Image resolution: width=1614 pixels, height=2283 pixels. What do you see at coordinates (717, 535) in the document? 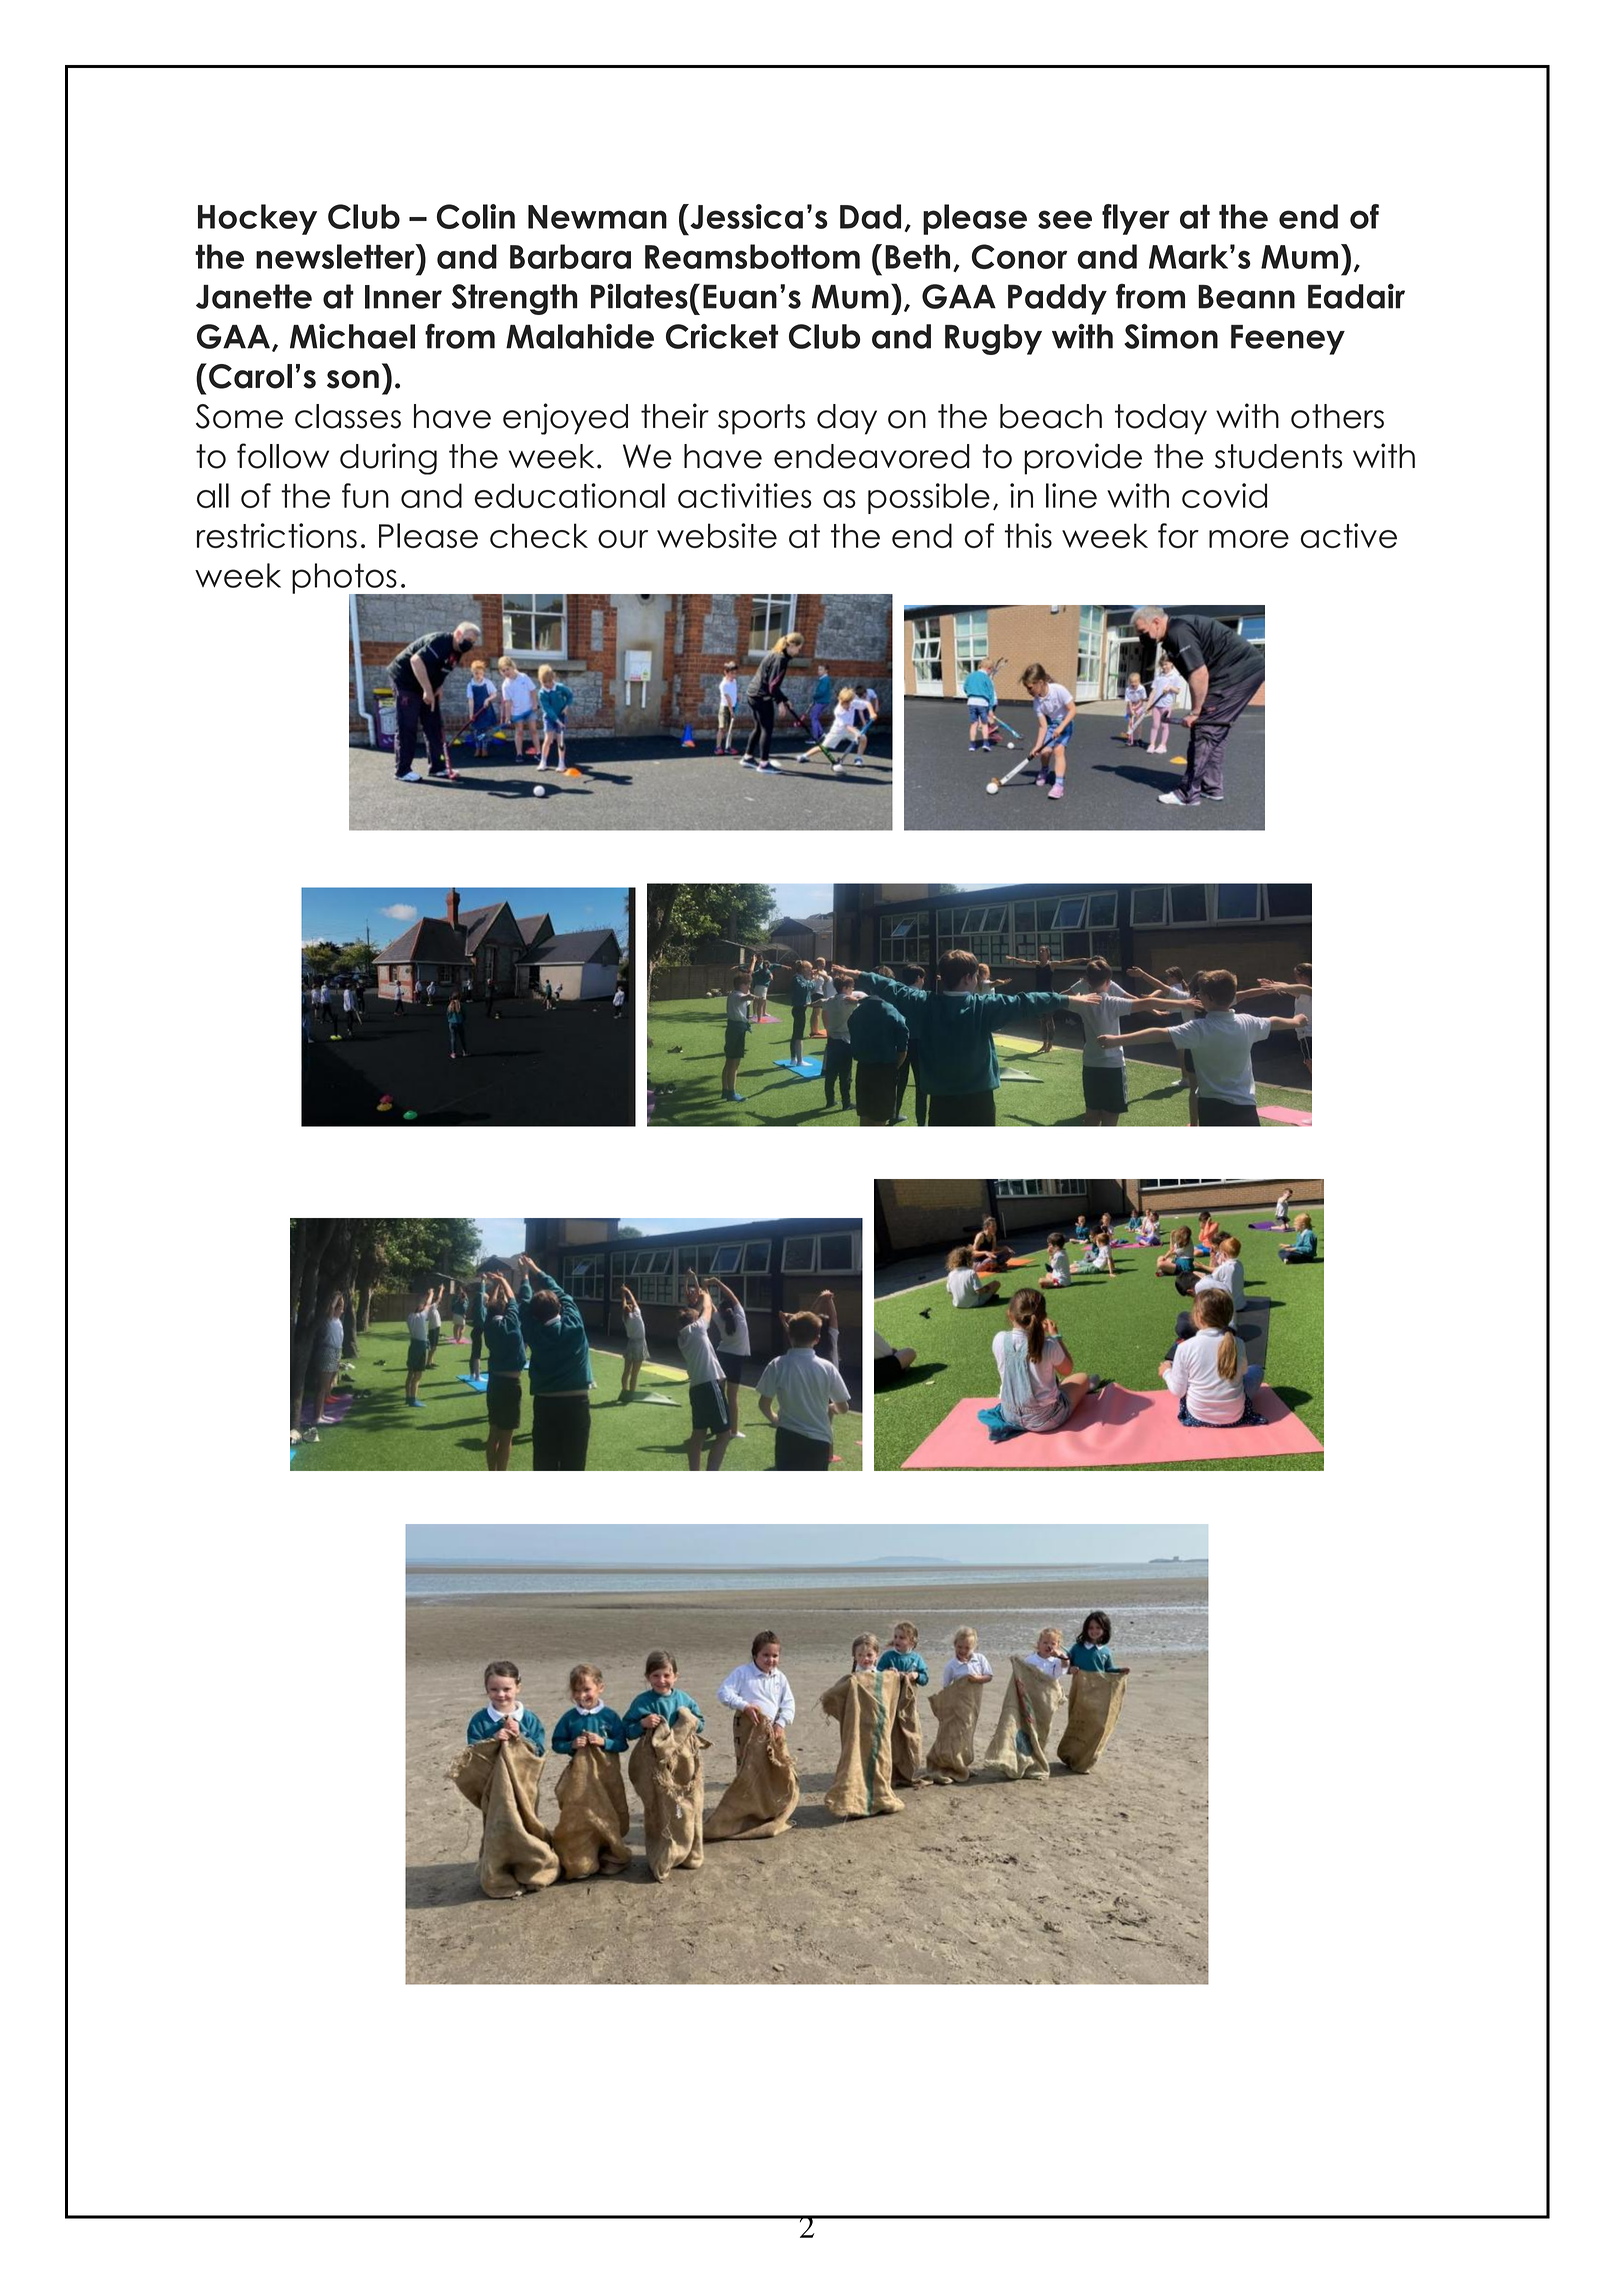
I see `website` at bounding box center [717, 535].
